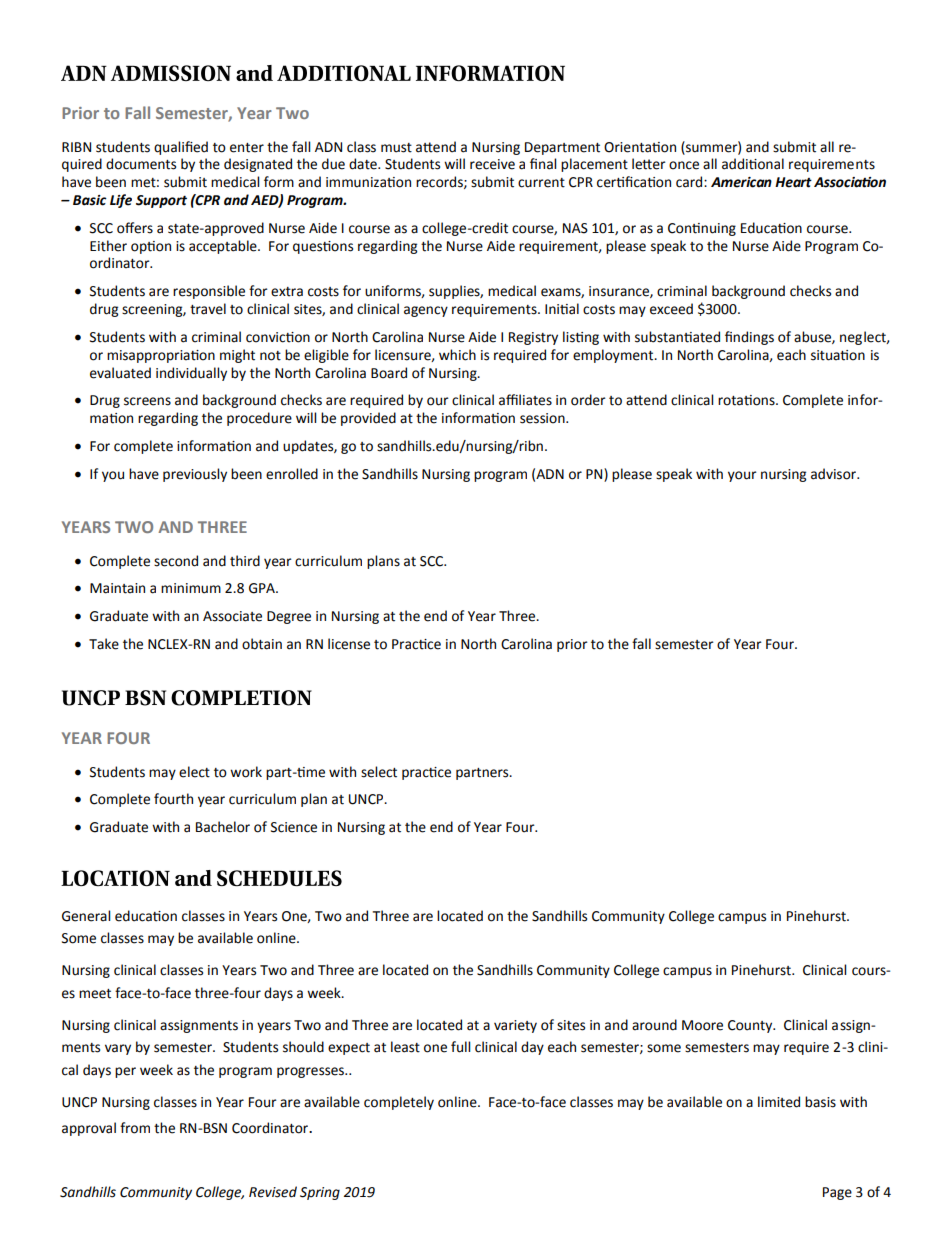 This screenshot has height=1233, width=952. Describe the element at coordinates (320, 1193) in the screenshot. I see `Spring` at that location.
